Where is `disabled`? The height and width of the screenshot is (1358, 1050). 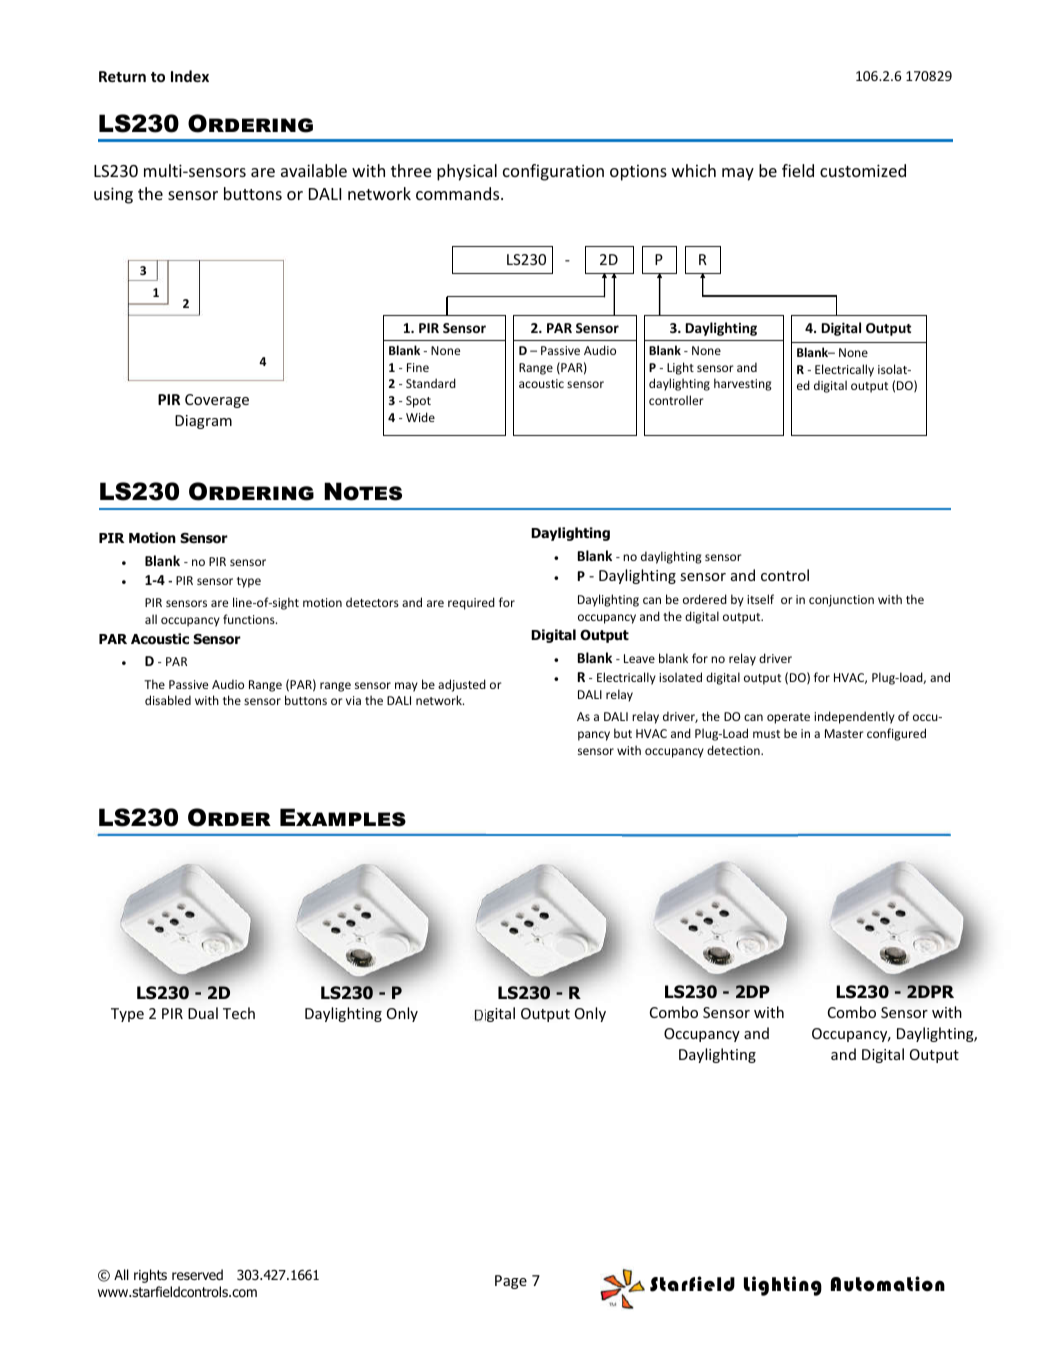
disabled is located at coordinates (168, 700).
